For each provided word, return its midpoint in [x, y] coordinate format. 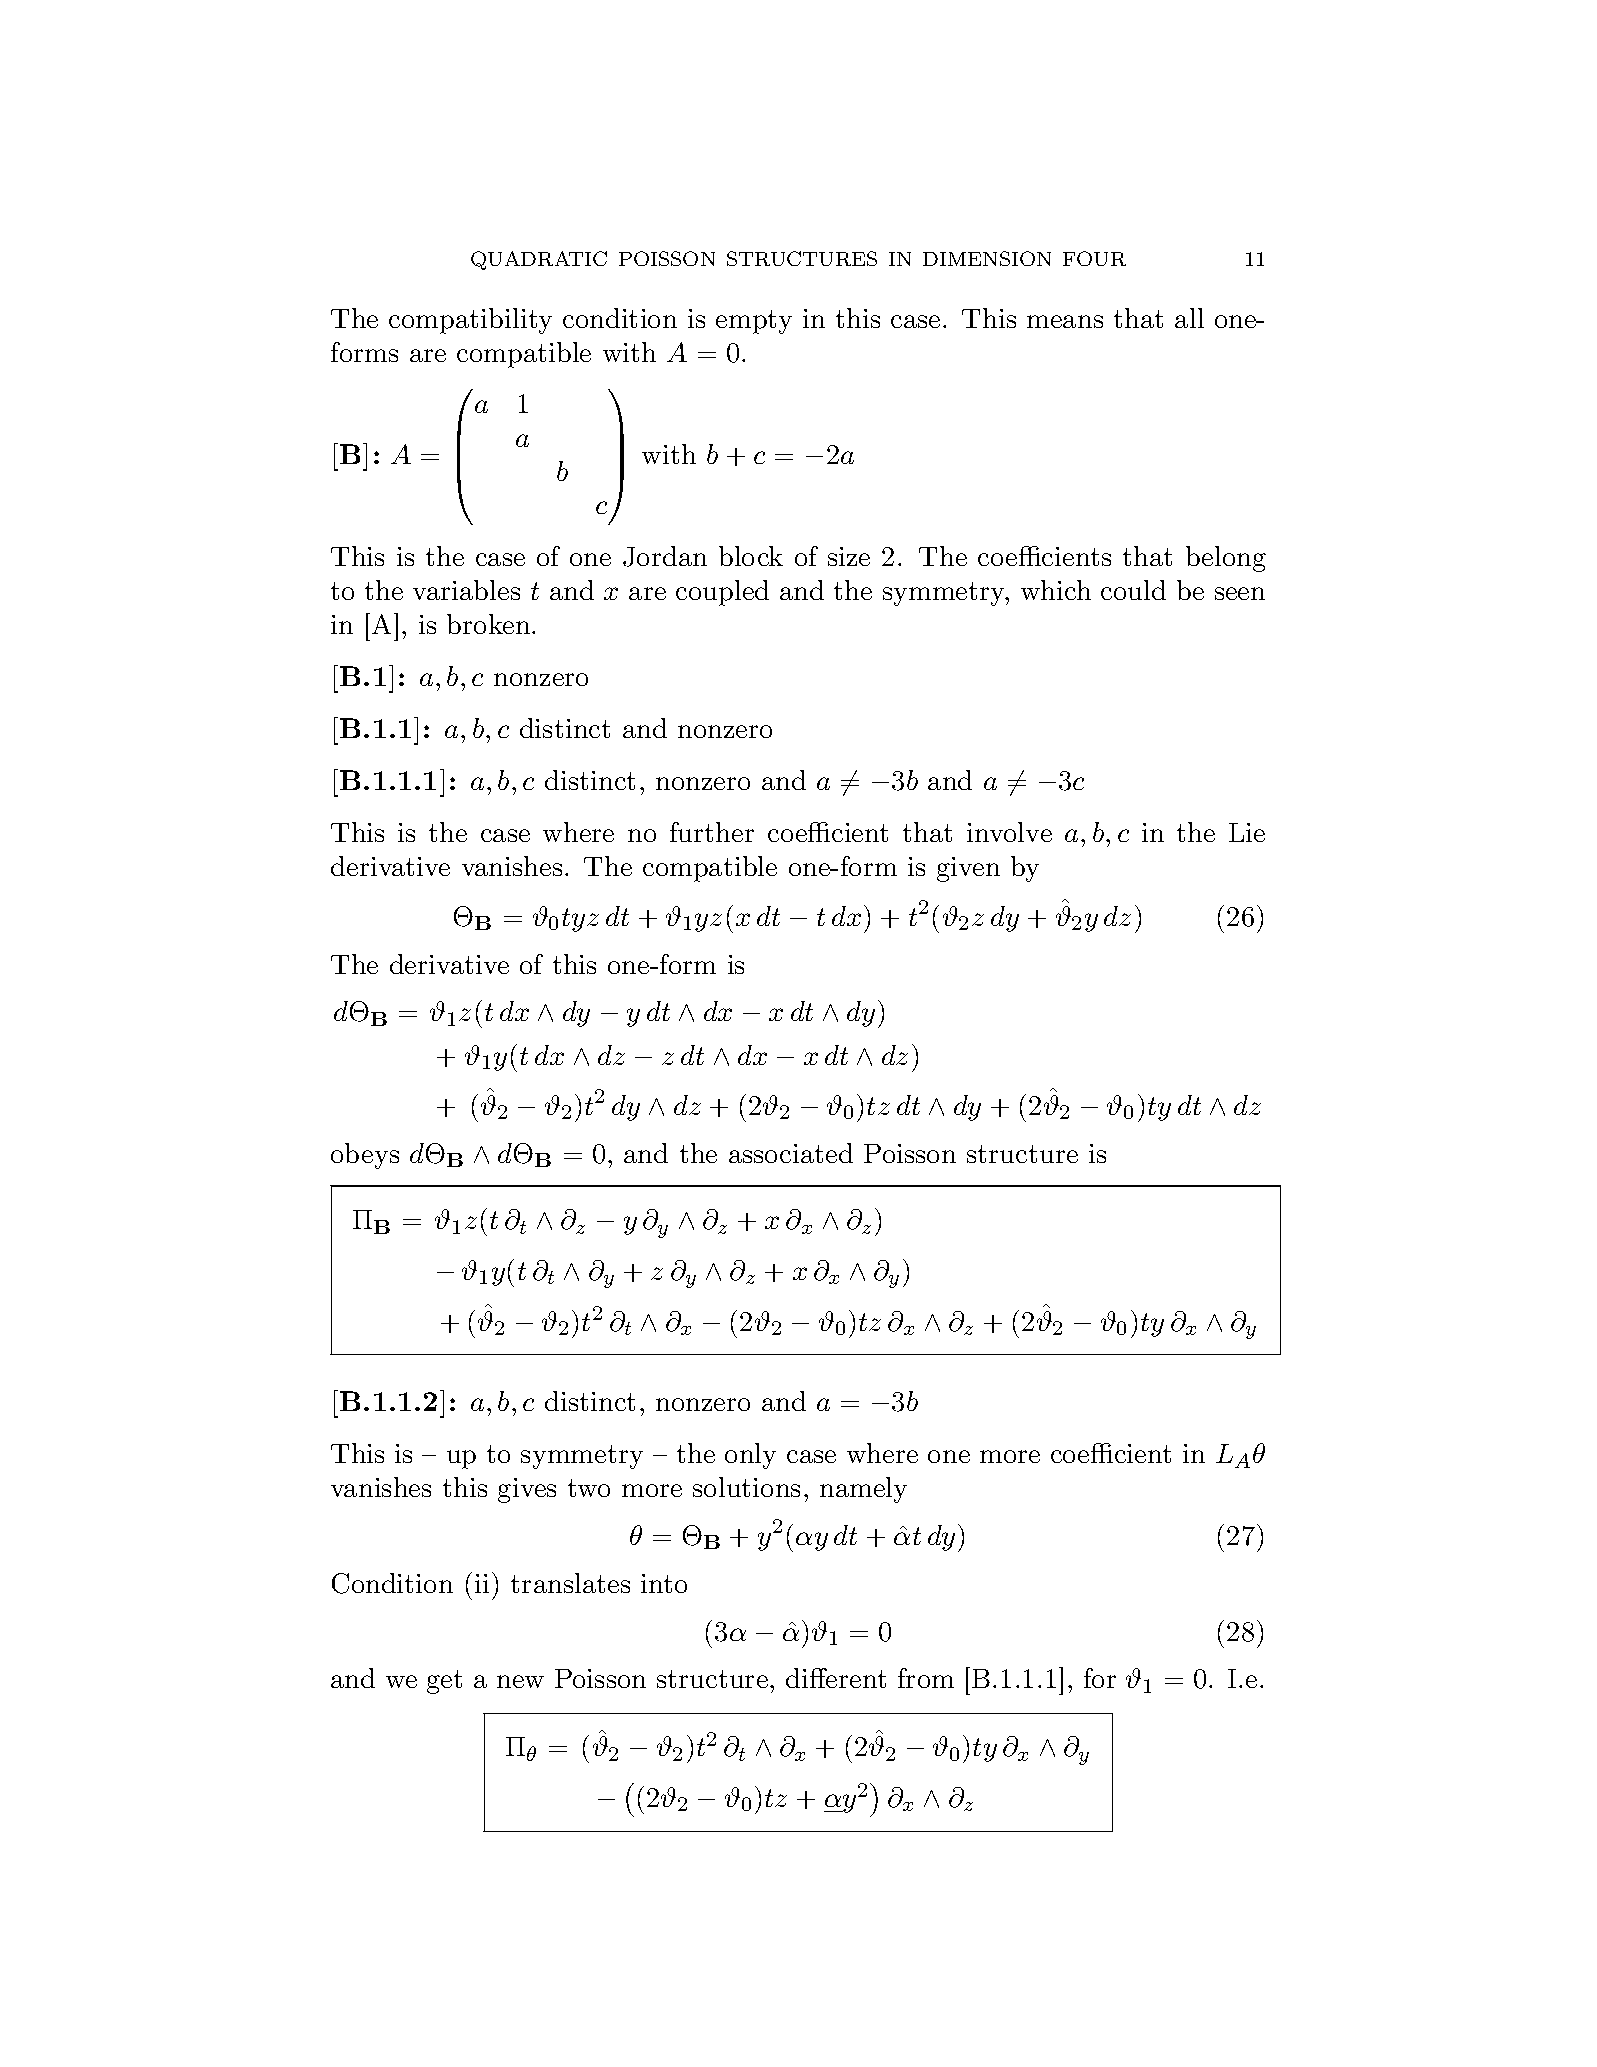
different [836, 1678]
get [444, 1682]
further [712, 832]
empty [754, 322]
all [1189, 318]
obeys [365, 1156]
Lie [1247, 832]
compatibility [470, 321]
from [926, 1678]
